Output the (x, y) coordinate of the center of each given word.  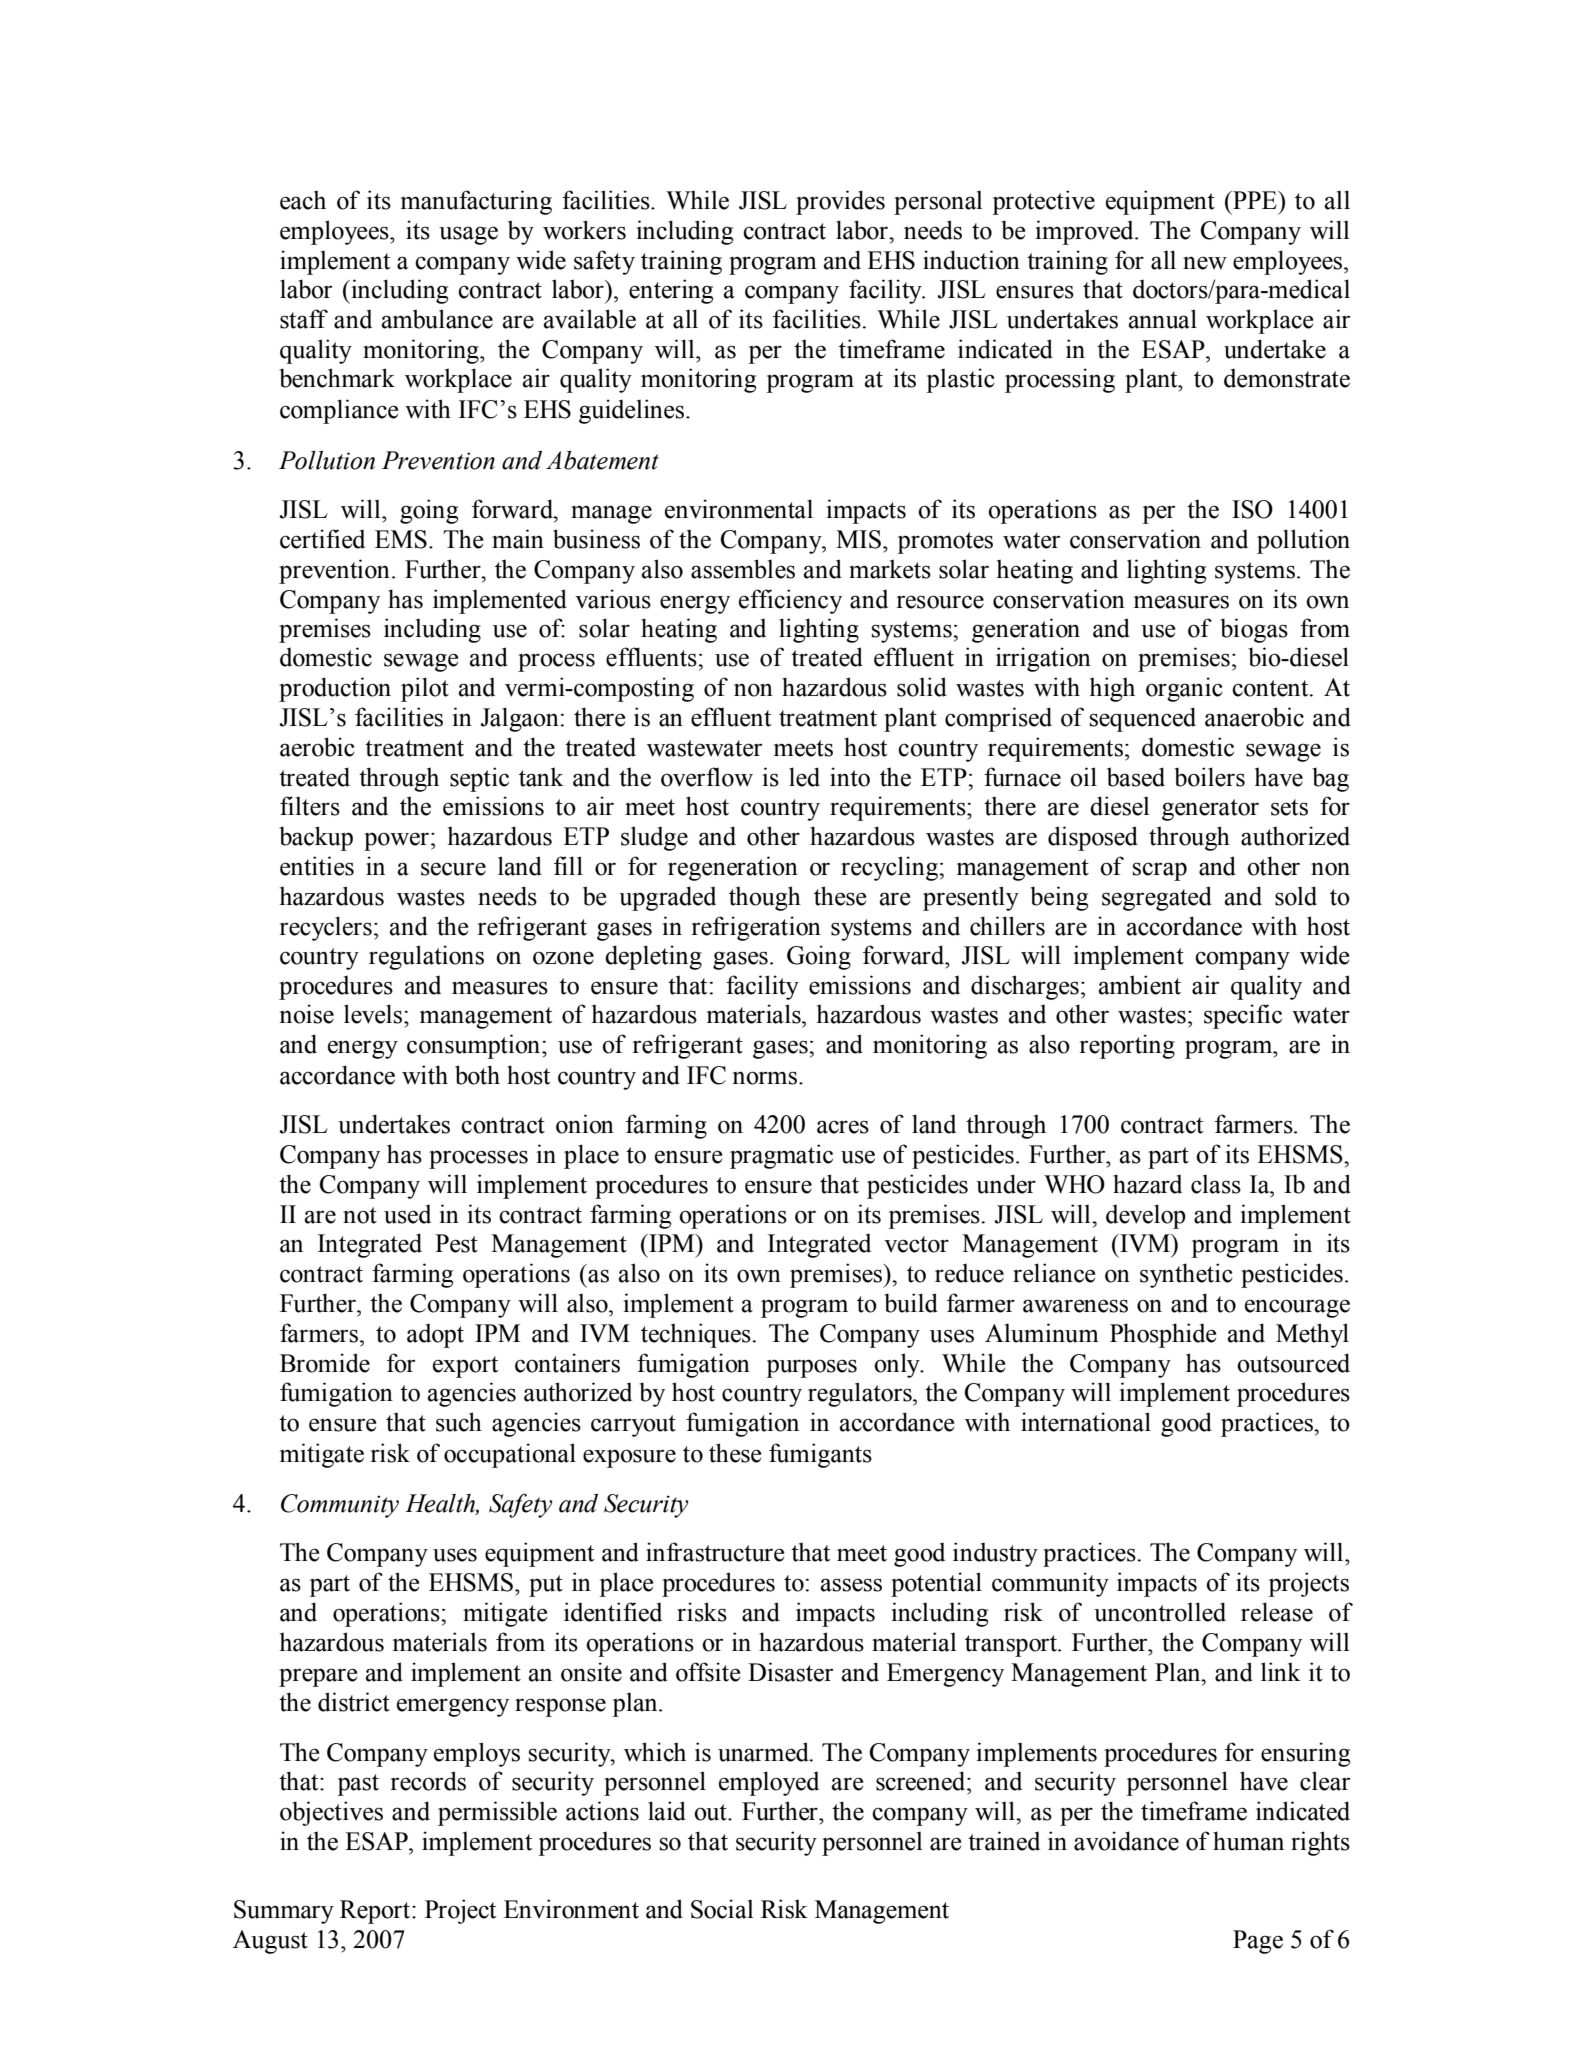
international (1086, 1422)
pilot (425, 689)
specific (1243, 1016)
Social (722, 1909)
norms (766, 1078)
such (459, 1422)
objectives (331, 1813)
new (1205, 263)
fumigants (820, 1455)
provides (840, 202)
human (1248, 1841)
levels (374, 1014)
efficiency (790, 601)
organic (1184, 689)
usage (468, 235)
